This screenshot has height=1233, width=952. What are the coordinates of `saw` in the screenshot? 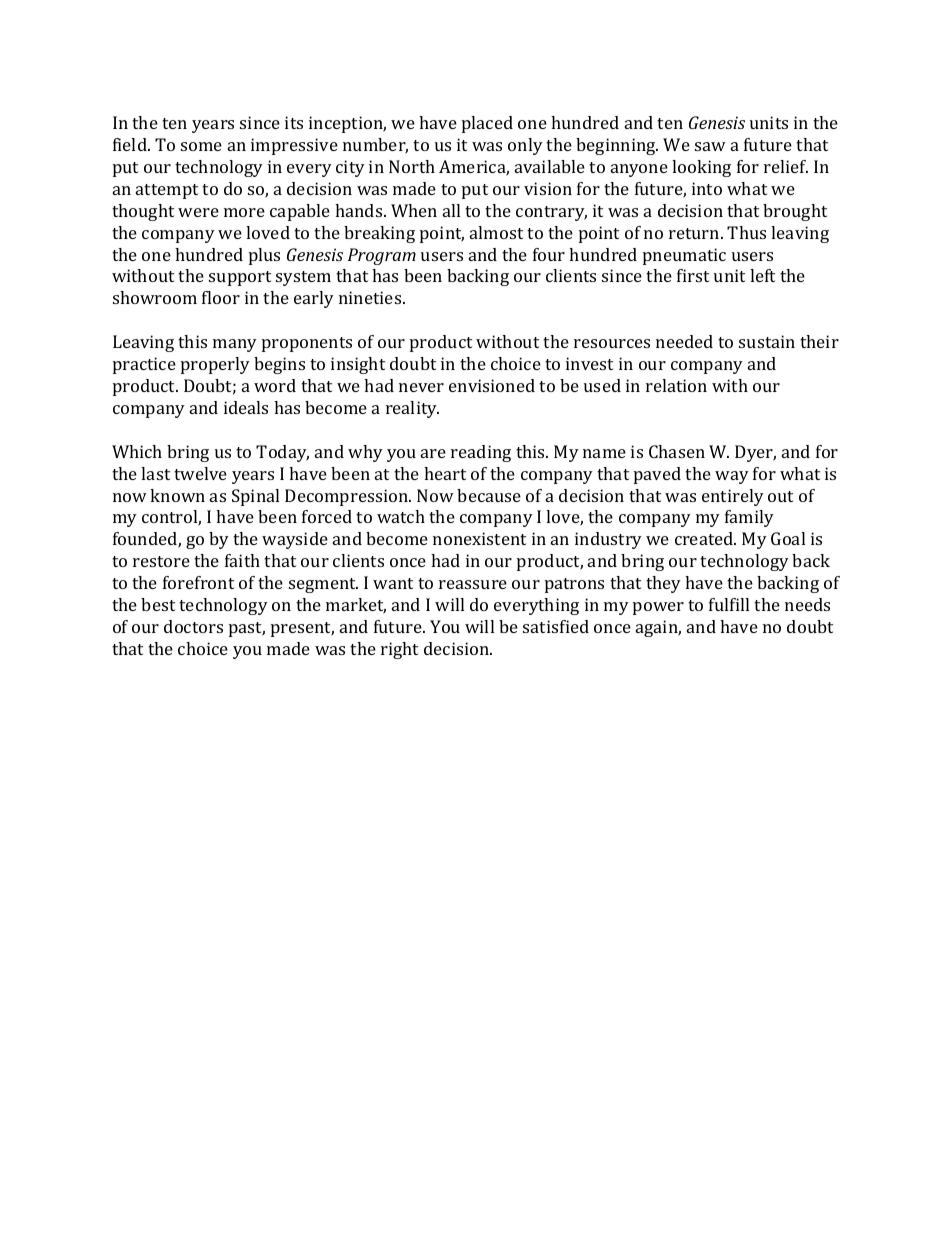 It's located at (710, 146).
